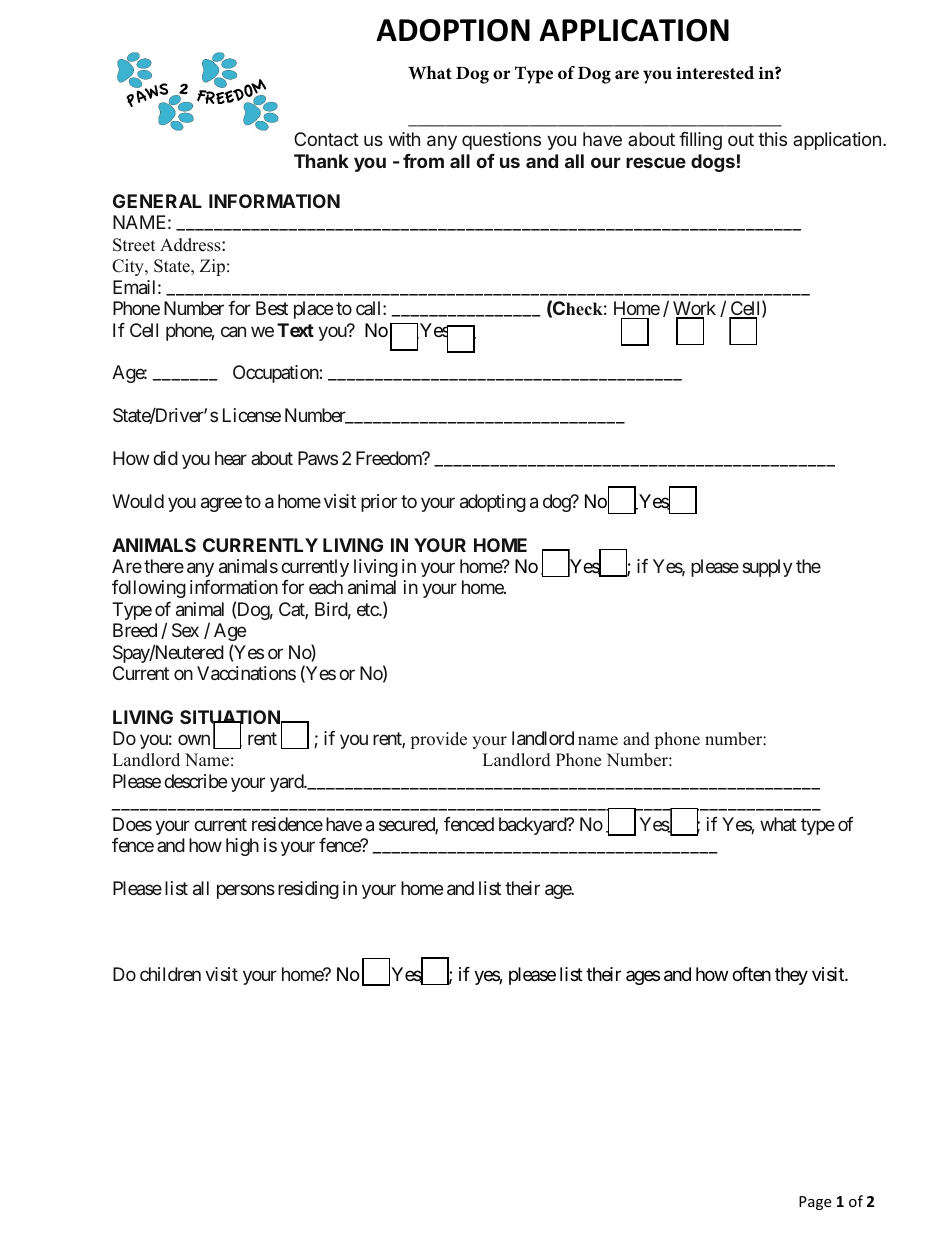  I want to click on Contact, so click(326, 139).
